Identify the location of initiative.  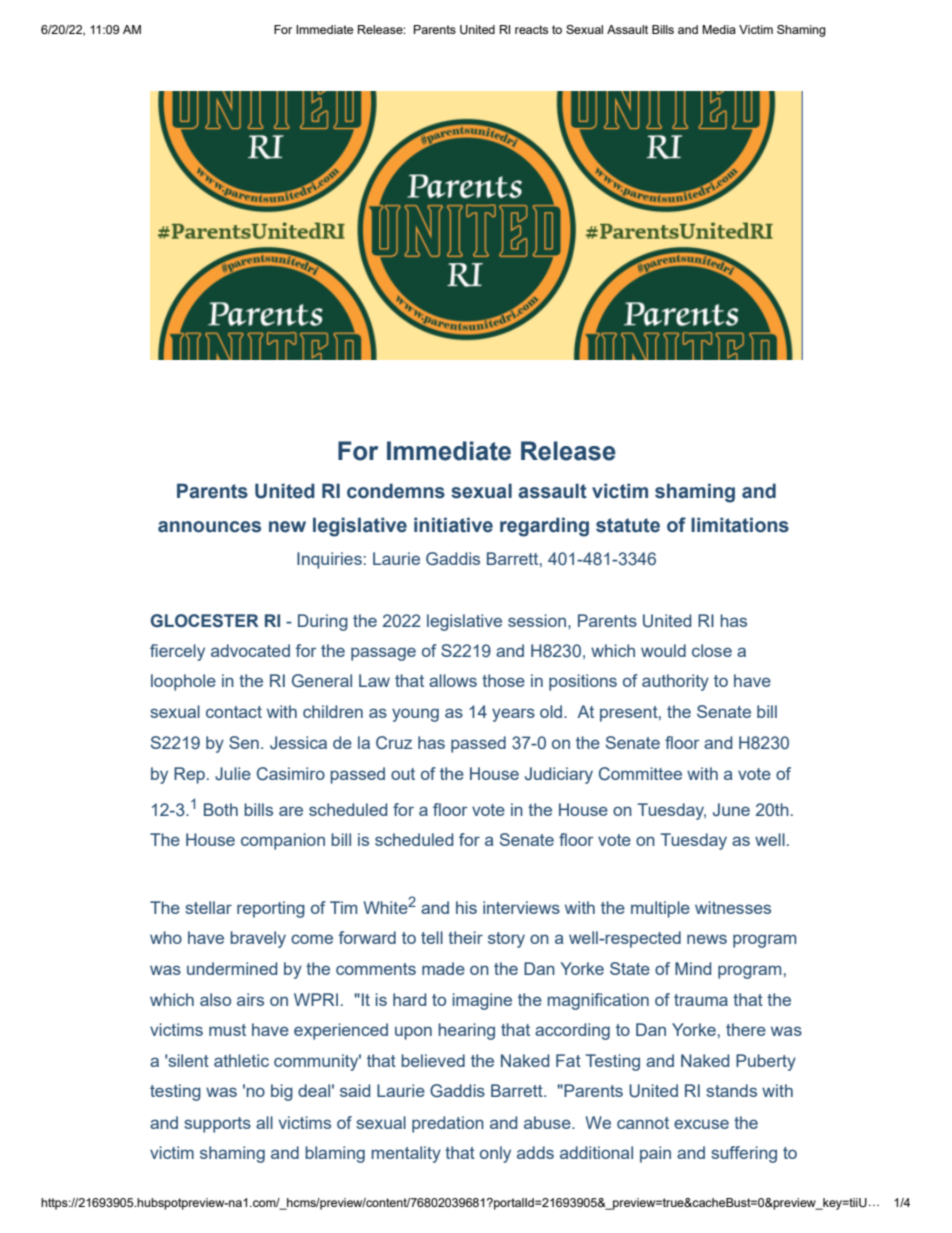
(453, 525).
